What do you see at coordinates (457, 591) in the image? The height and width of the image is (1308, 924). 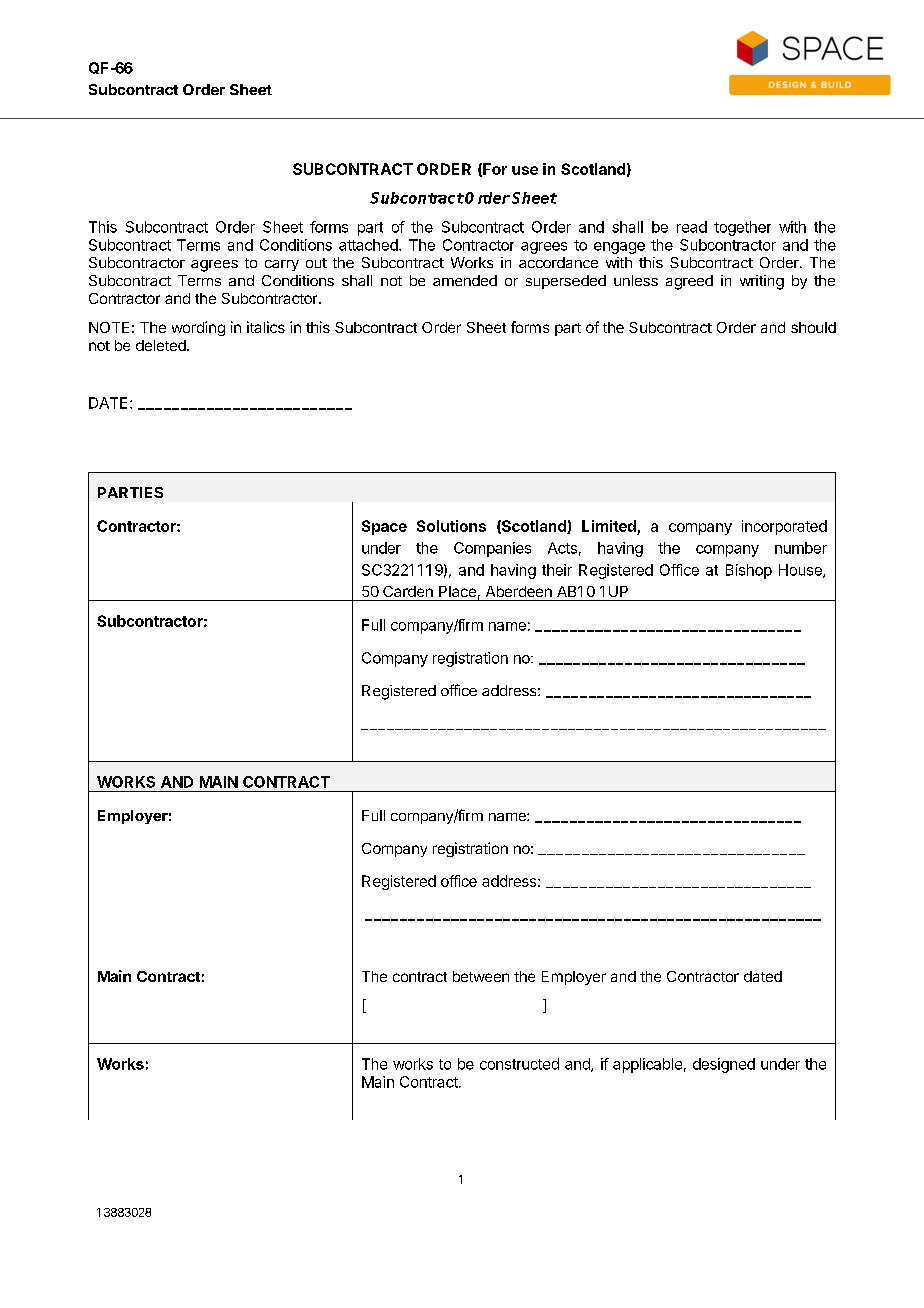 I see `Place` at bounding box center [457, 591].
